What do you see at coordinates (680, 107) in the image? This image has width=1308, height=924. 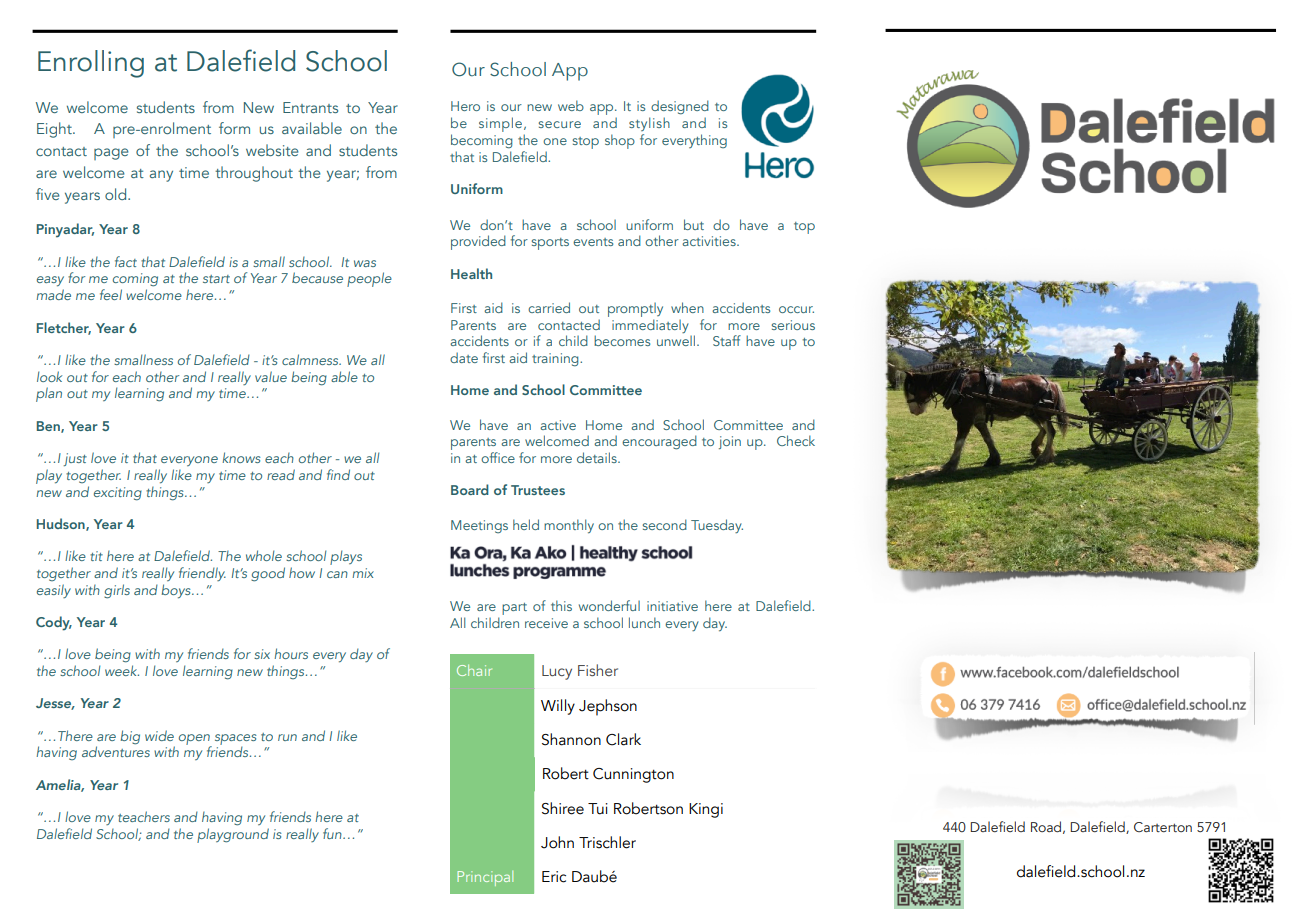 I see `designed` at bounding box center [680, 107].
